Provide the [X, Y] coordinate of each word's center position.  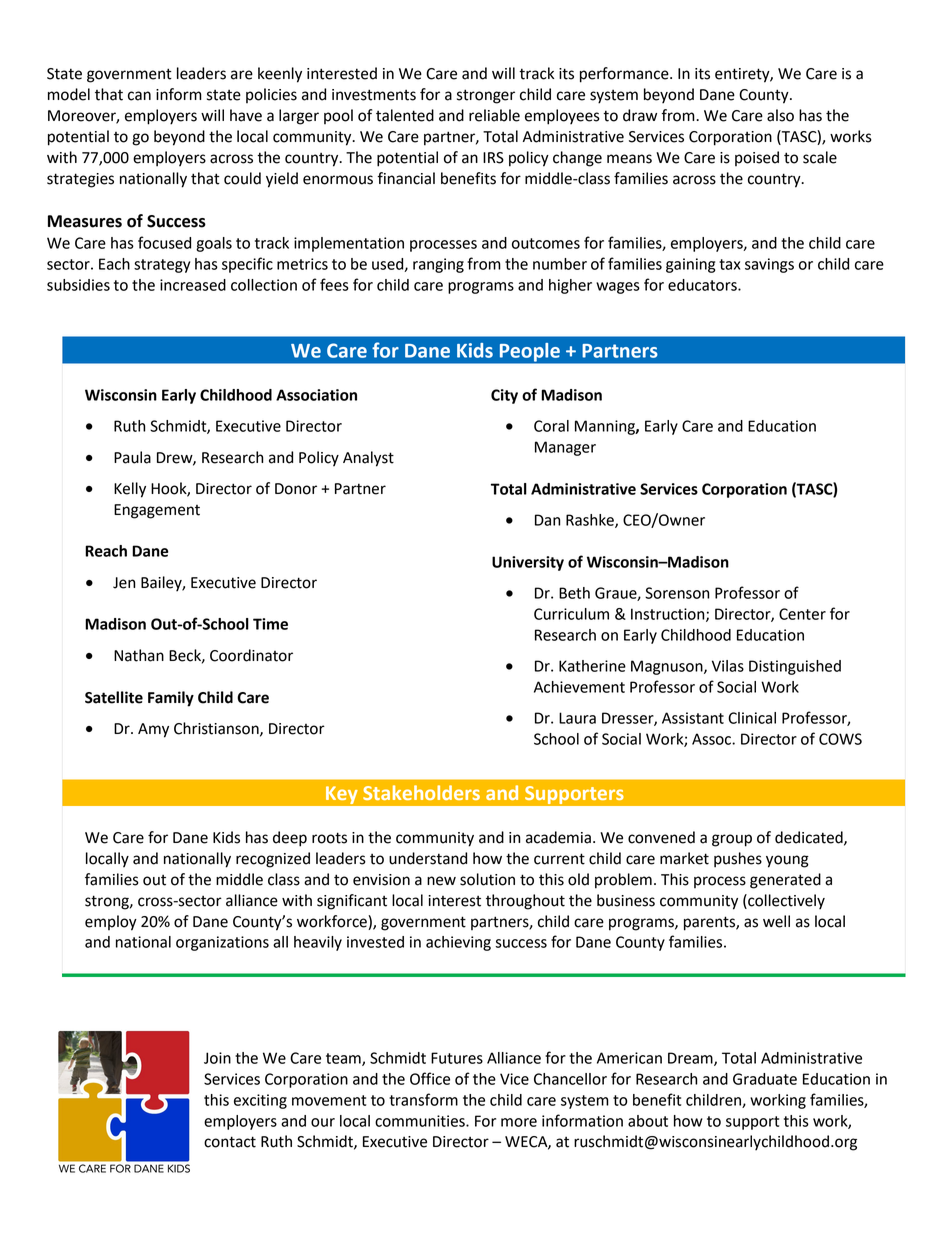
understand [428, 858]
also [780, 115]
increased [193, 285]
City [504, 396]
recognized [273, 860]
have [246, 115]
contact [230, 1142]
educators [703, 285]
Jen [124, 583]
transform [423, 1099]
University [528, 563]
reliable [494, 115]
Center [802, 614]
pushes [738, 860]
